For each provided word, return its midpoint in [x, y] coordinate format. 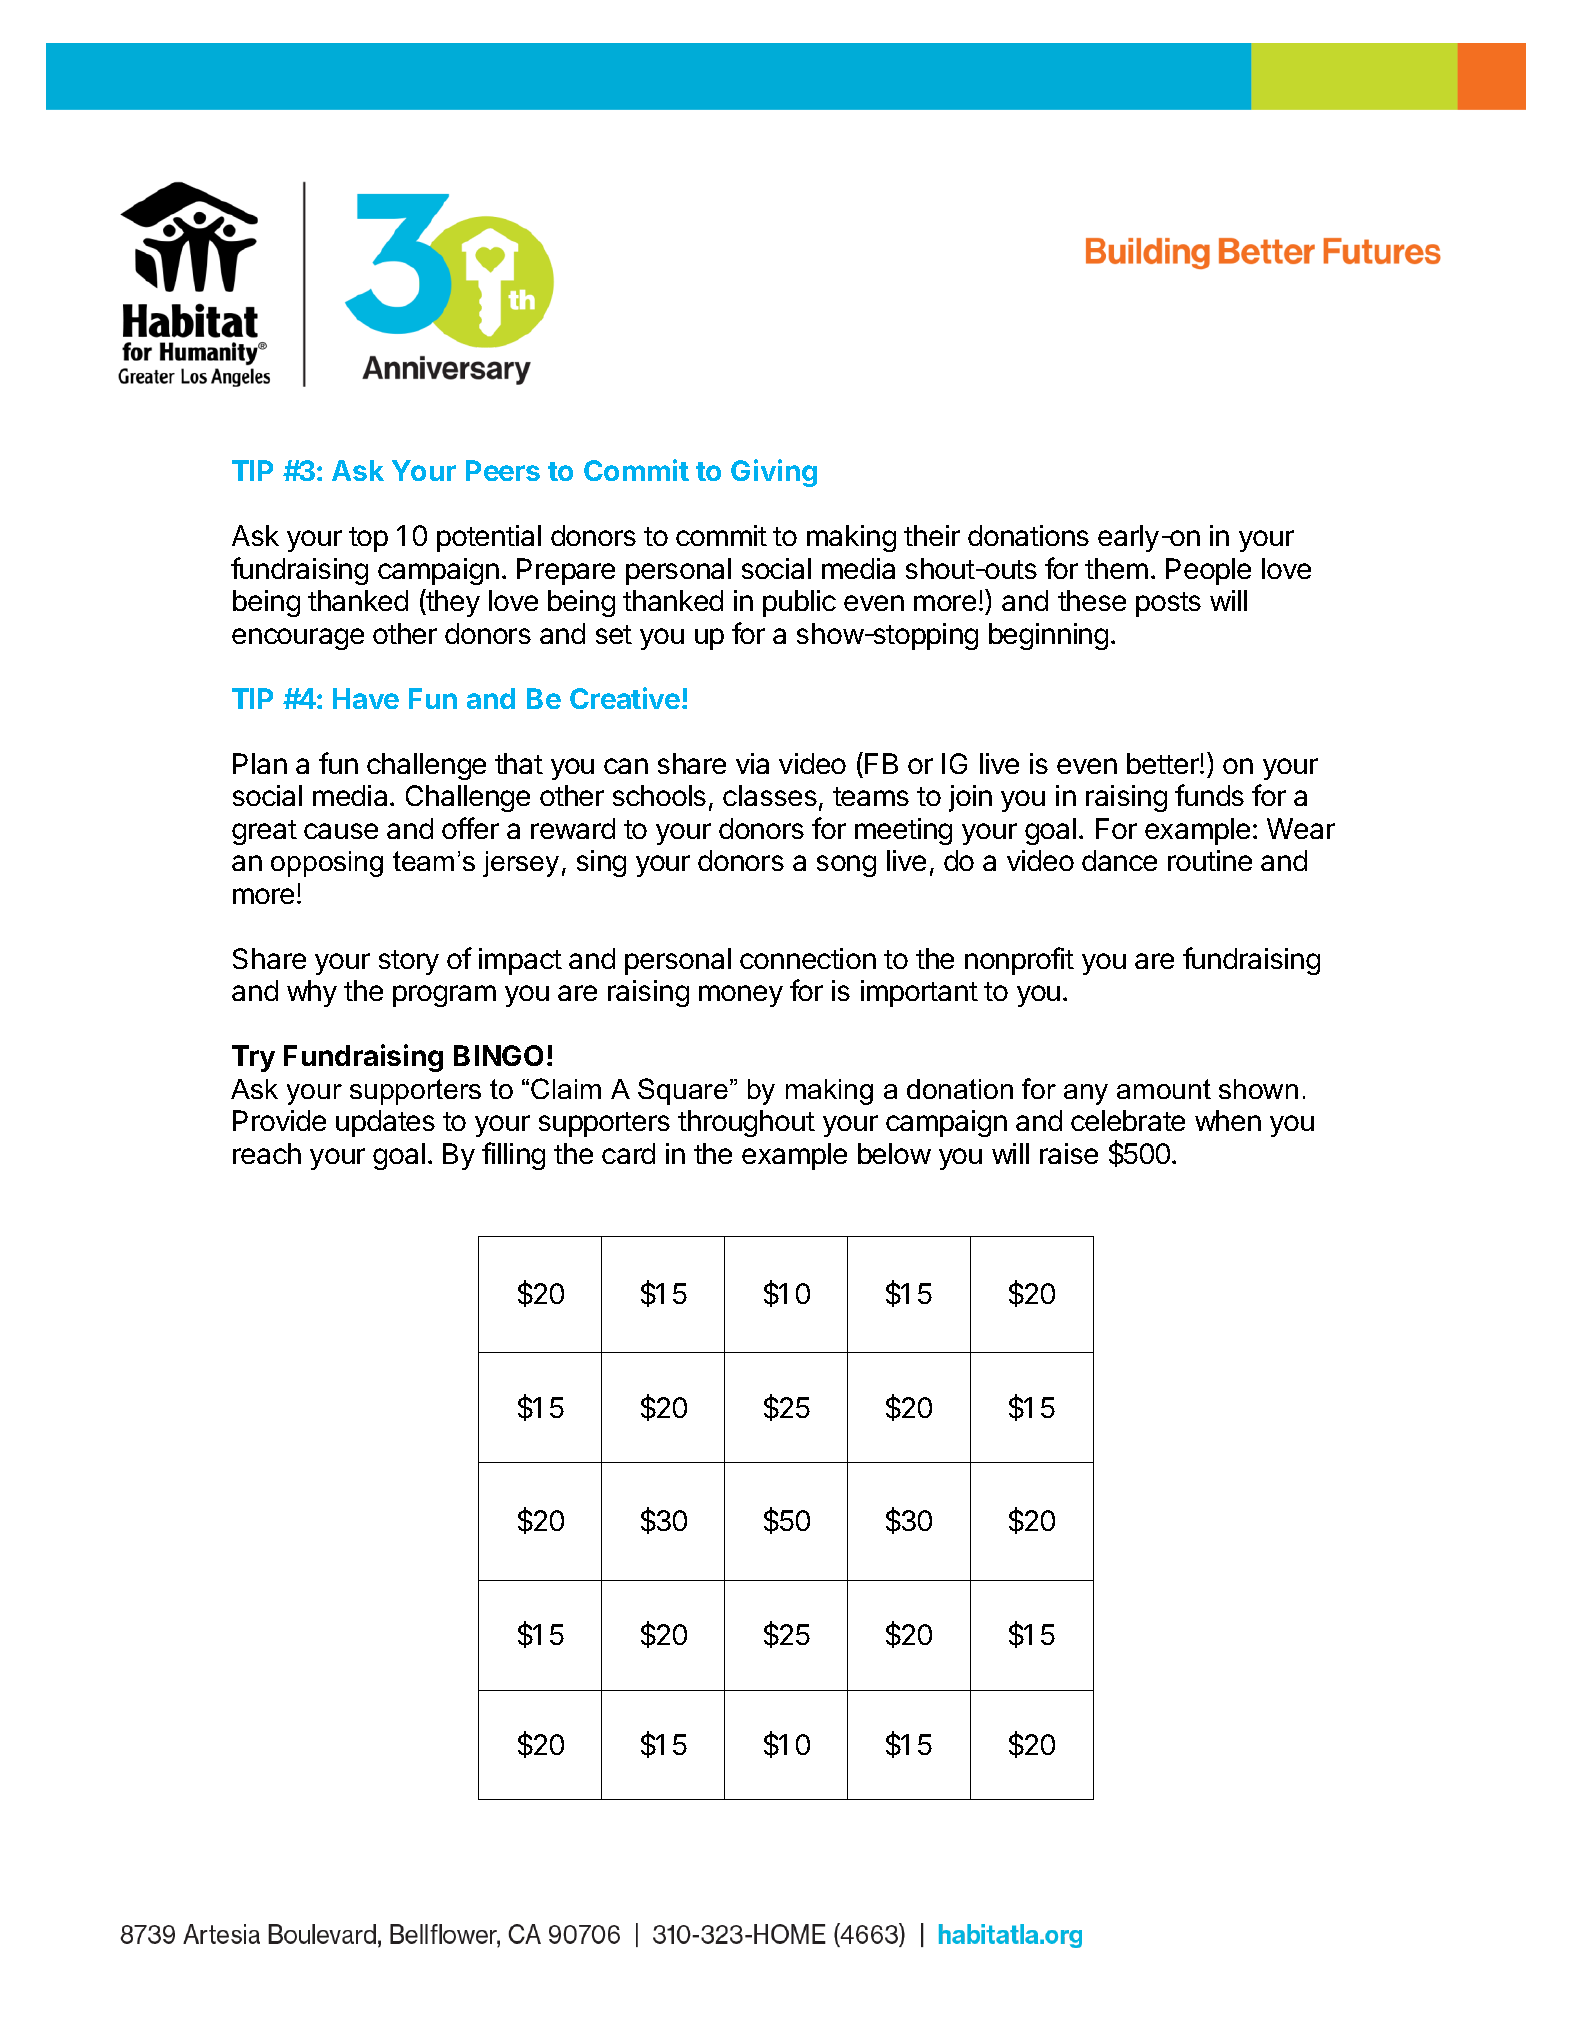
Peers [503, 470]
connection [808, 958]
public [799, 603]
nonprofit [1019, 961]
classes [770, 795]
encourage [298, 639]
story [409, 962]
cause [341, 831]
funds [1209, 795]
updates [385, 1123]
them [1116, 568]
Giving [774, 473]
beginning [1048, 636]
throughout [746, 1123]
